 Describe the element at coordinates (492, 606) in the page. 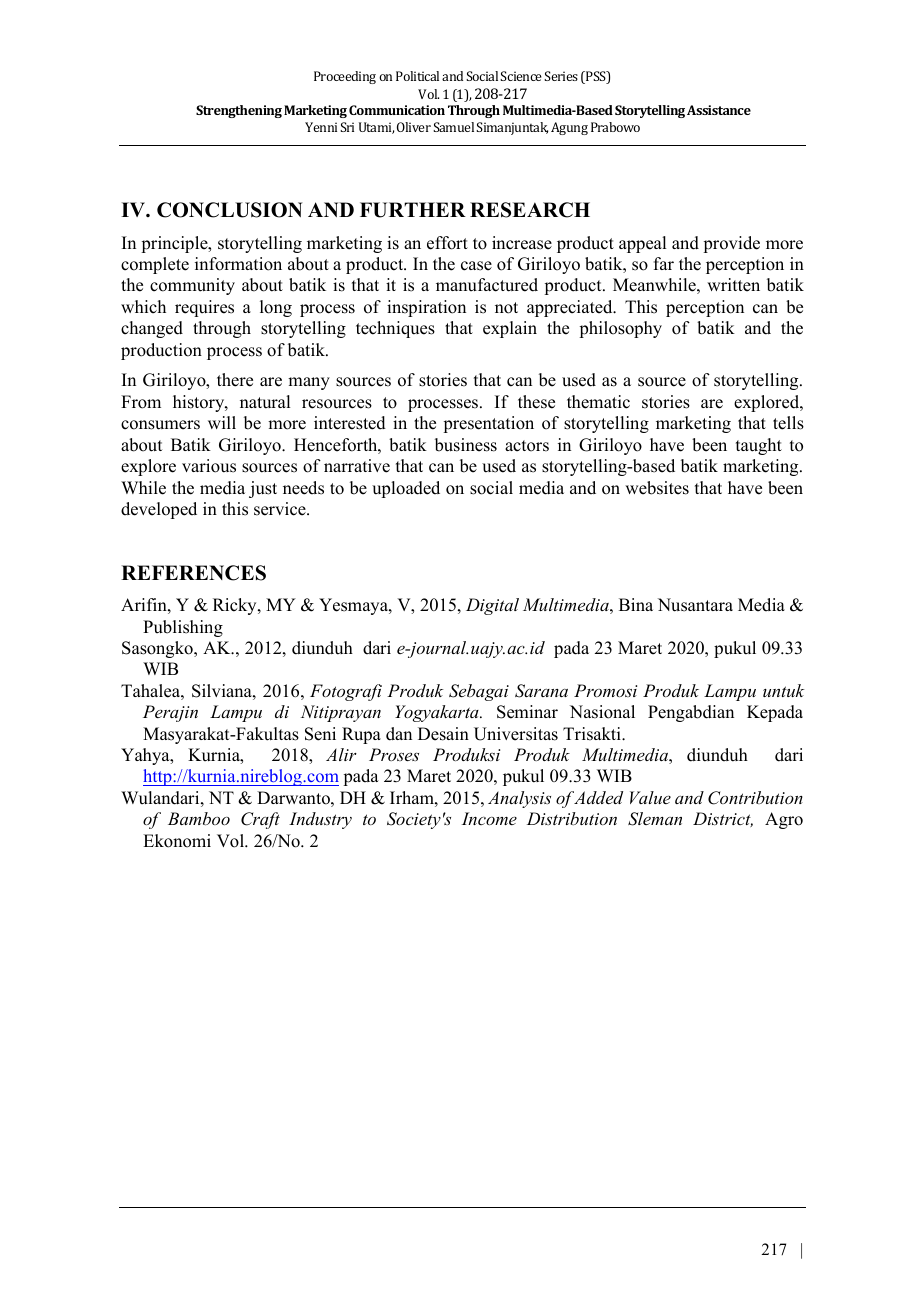

I see `Digital` at that location.
